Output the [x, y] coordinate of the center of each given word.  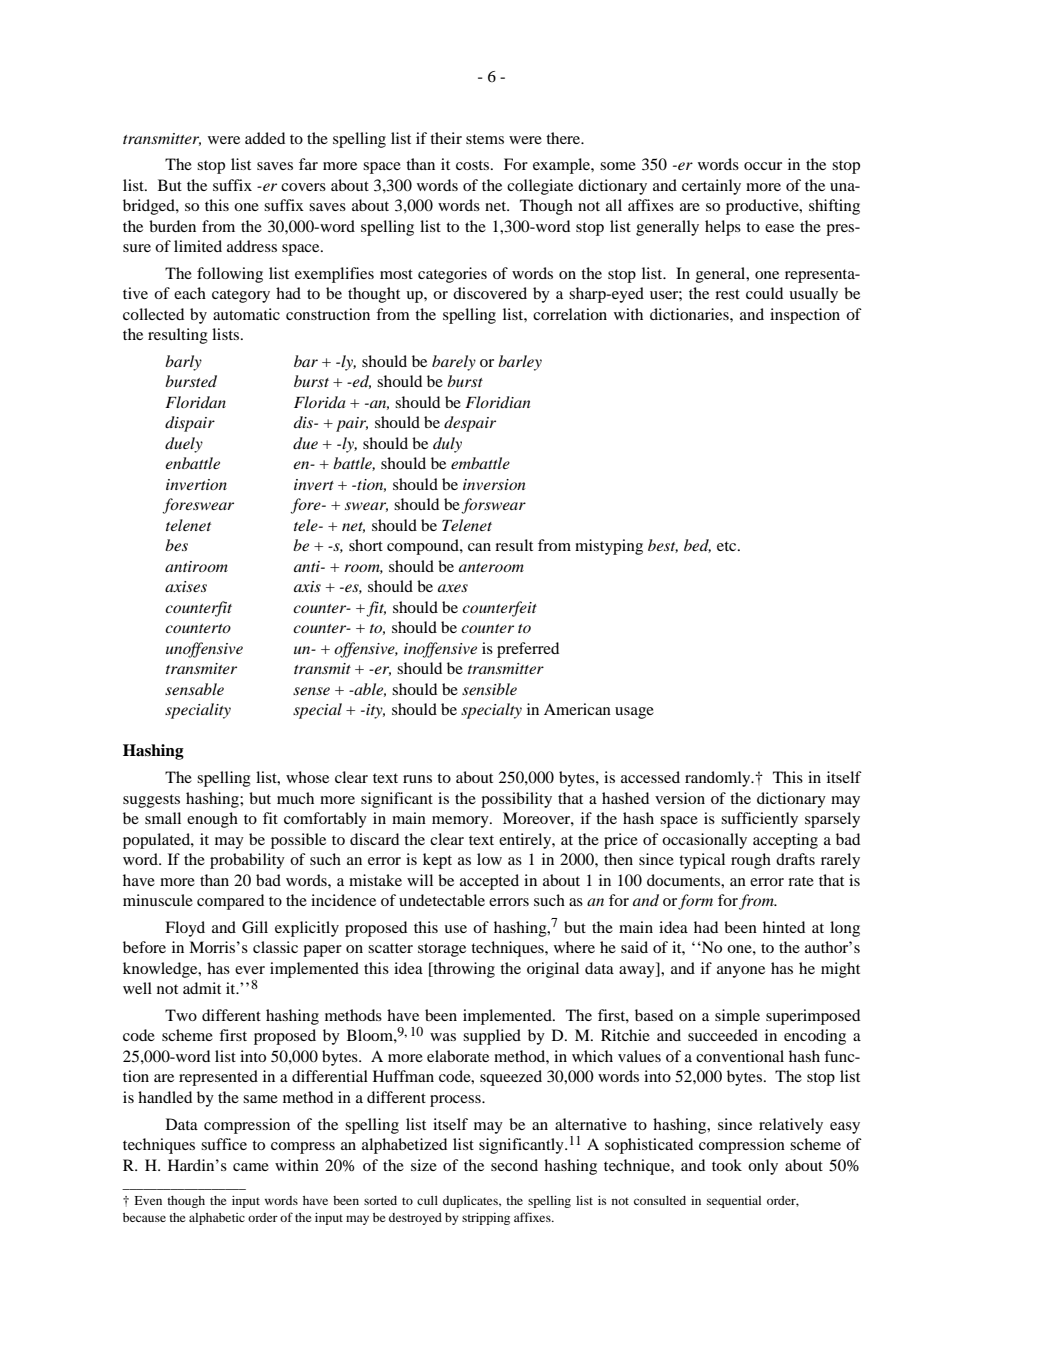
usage [634, 713]
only [763, 1167]
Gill [255, 927]
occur [763, 166]
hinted [784, 927]
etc [728, 546]
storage [442, 950]
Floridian [497, 402]
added [265, 138]
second [514, 1165]
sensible [489, 689]
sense [311, 691]
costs [474, 165]
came [251, 1167]
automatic [246, 314]
